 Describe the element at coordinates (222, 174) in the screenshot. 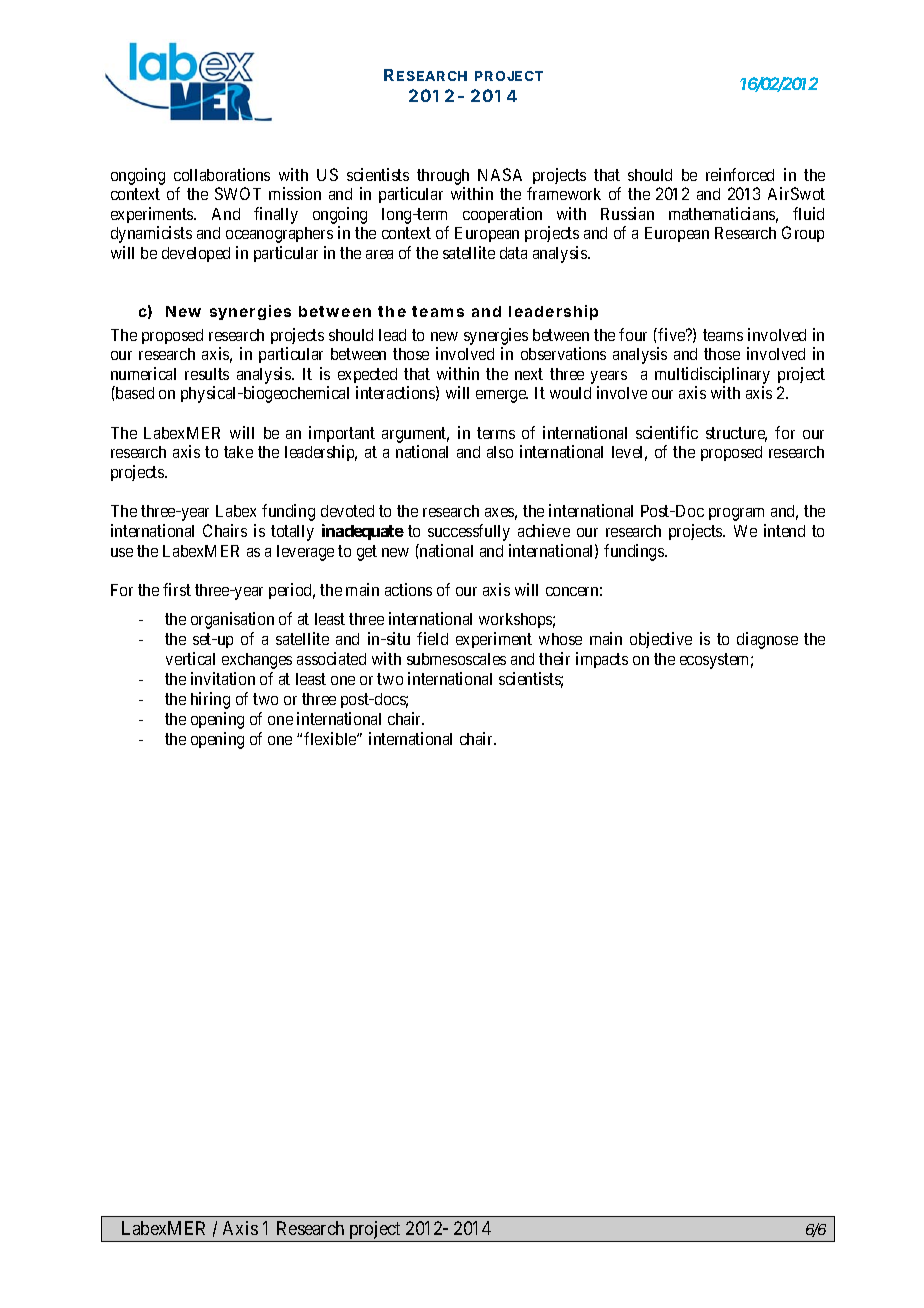

I see `collaborations` at that location.
